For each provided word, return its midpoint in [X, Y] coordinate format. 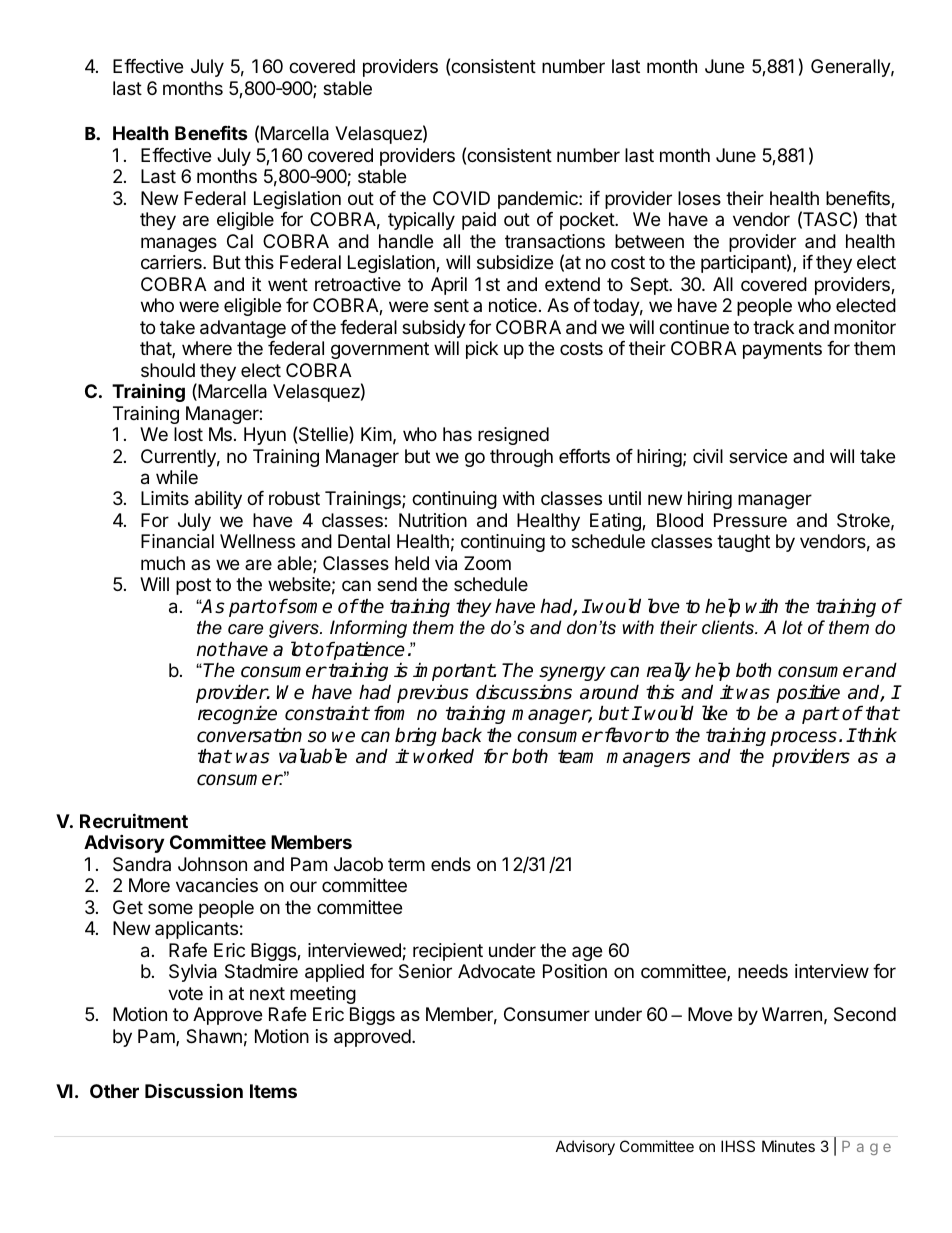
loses [699, 198]
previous [433, 693]
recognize [237, 714]
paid [479, 221]
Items [273, 1091]
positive [808, 693]
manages [179, 244]
